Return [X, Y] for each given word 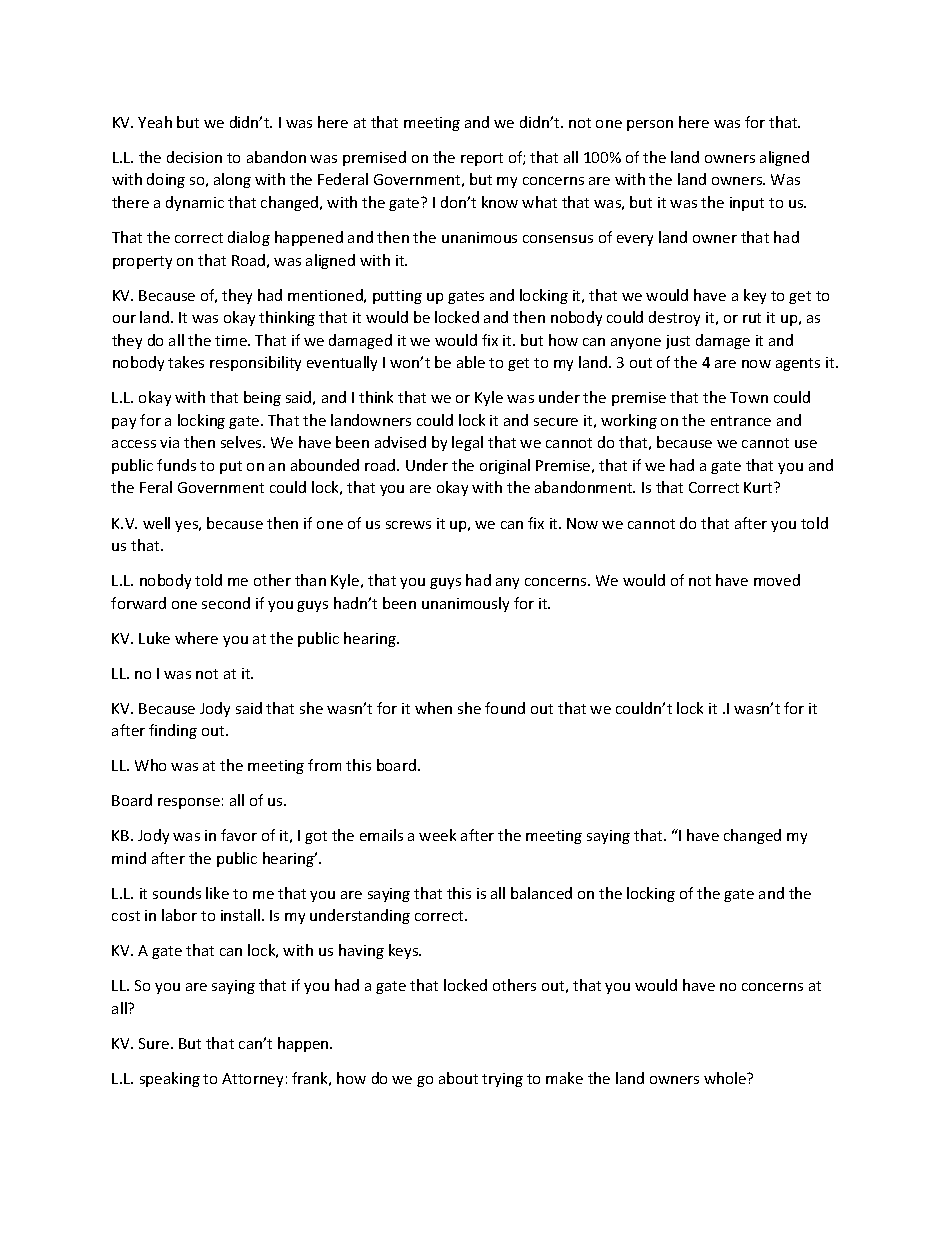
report [482, 159]
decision [194, 157]
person [650, 125]
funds [176, 465]
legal [467, 443]
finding [173, 731]
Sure [155, 1043]
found [505, 708]
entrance [741, 421]
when [433, 708]
